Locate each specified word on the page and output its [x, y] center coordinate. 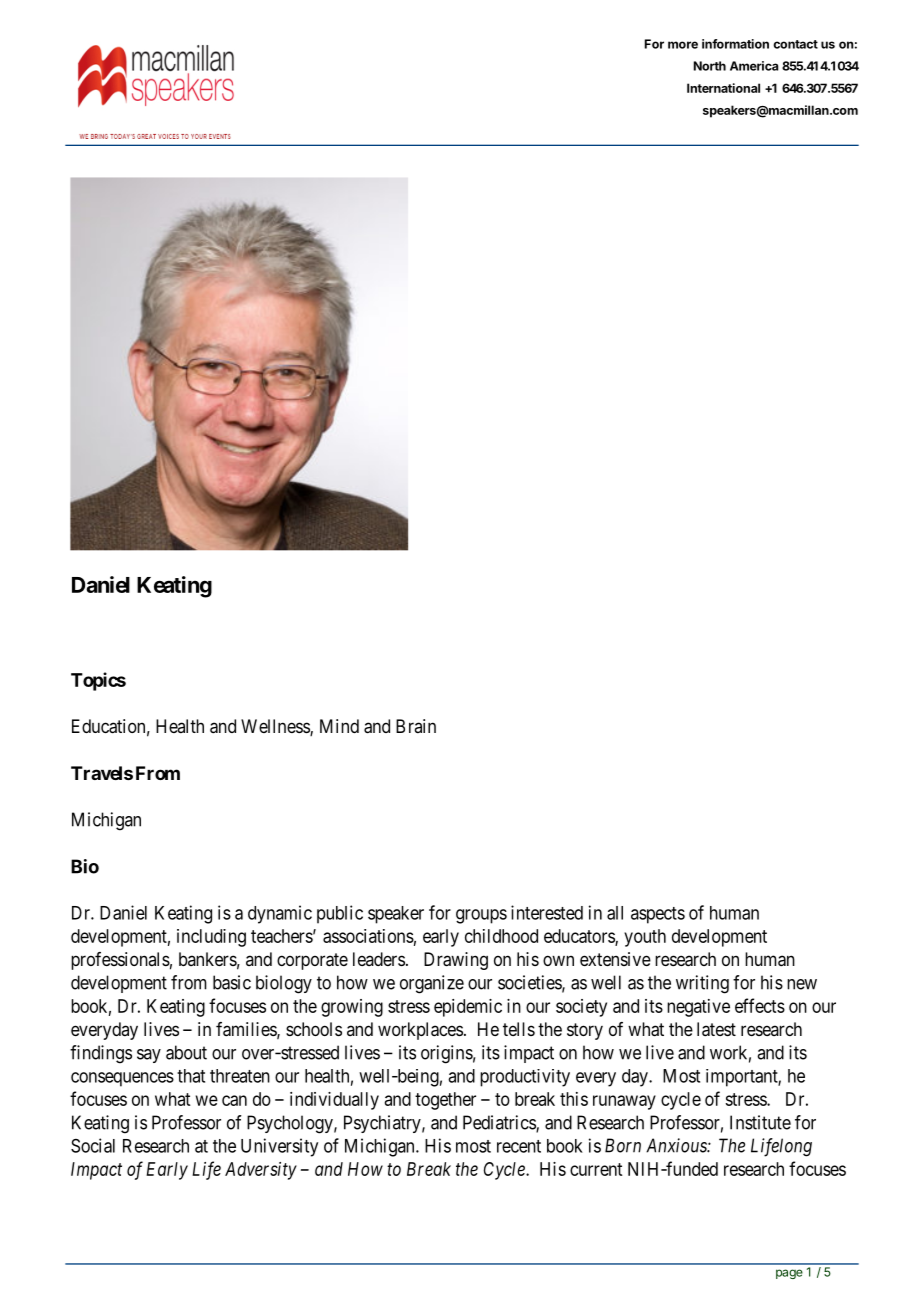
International [723, 88]
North [710, 66]
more [683, 45]
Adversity [261, 1171]
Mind [339, 726]
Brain [416, 726]
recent [519, 1146]
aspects [658, 915]
